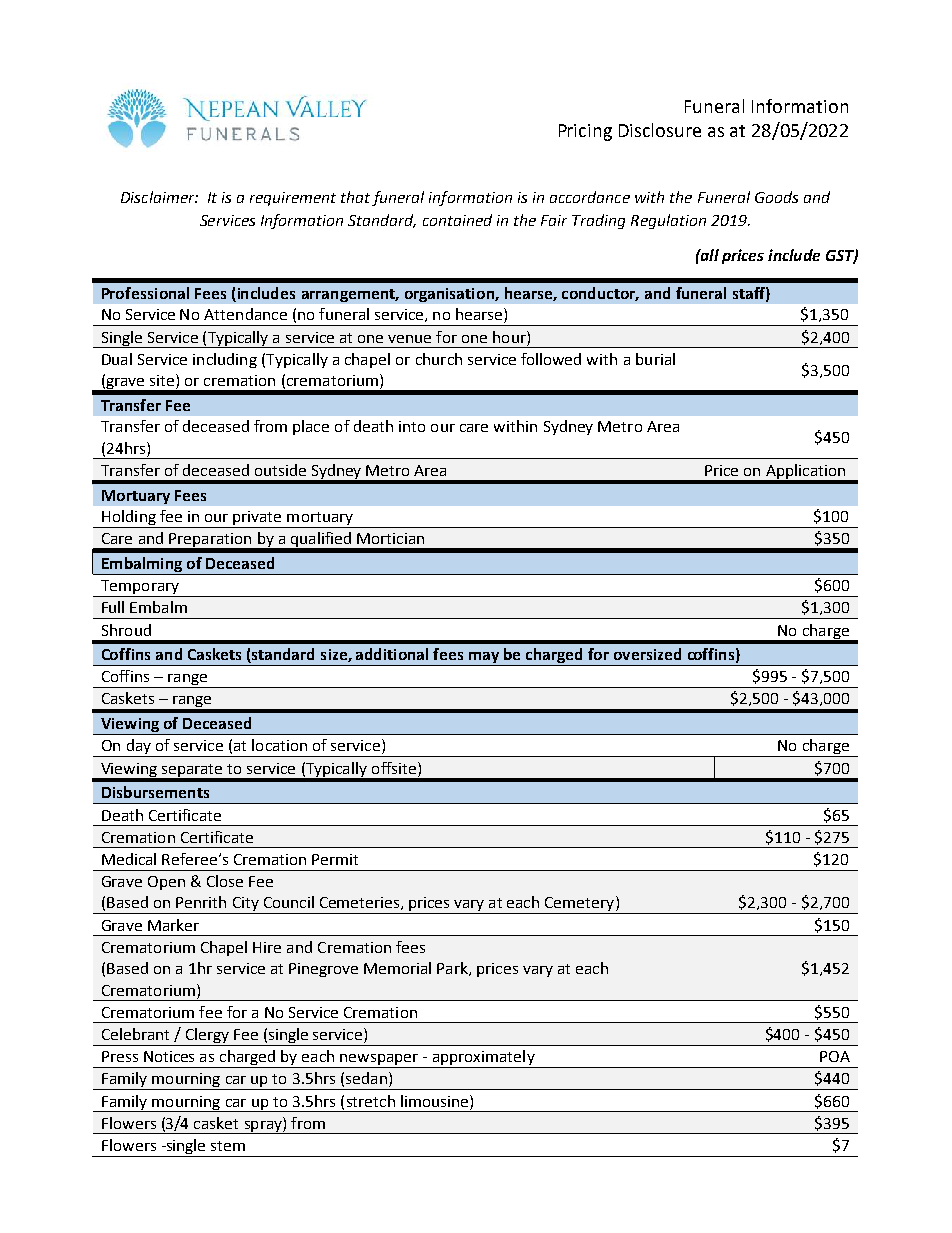 The height and width of the image is (1233, 952). Describe the element at coordinates (776, 197) in the image. I see `Goods` at that location.
